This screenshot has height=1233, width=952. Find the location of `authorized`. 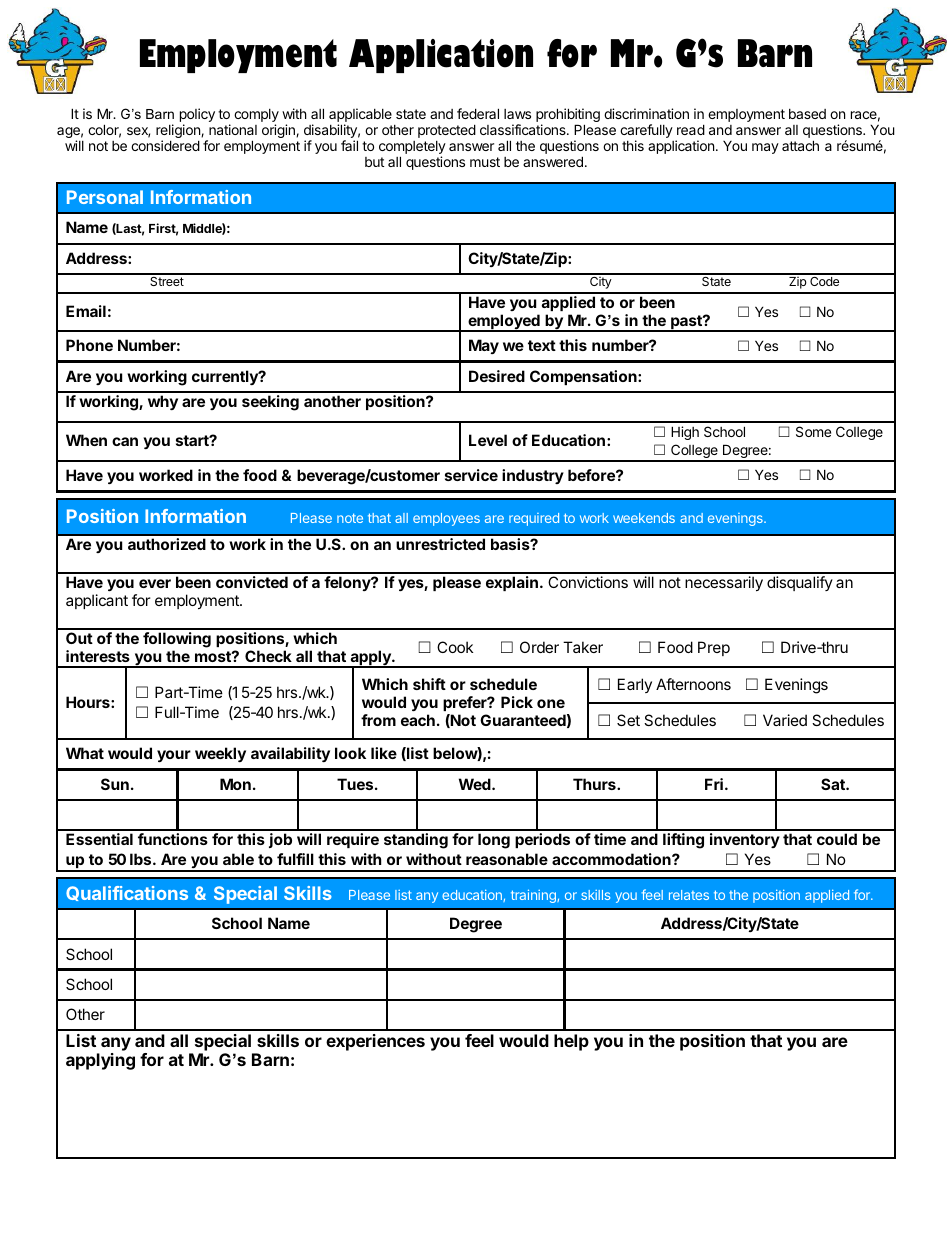

authorized is located at coordinates (167, 544).
